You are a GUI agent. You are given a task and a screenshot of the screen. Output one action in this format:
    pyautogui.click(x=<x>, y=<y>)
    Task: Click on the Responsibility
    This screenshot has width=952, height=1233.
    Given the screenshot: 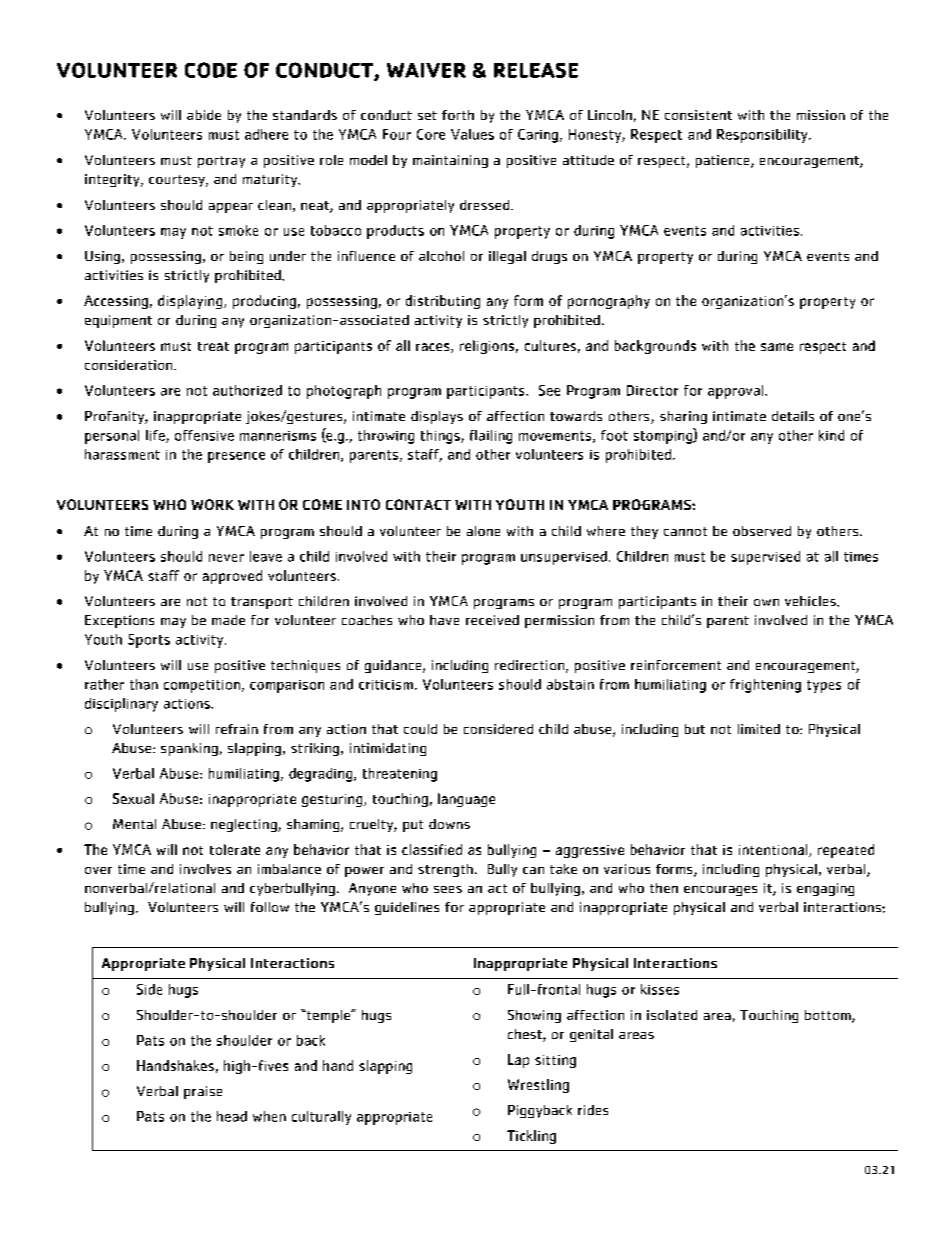 What is the action you would take?
    pyautogui.click(x=763, y=136)
